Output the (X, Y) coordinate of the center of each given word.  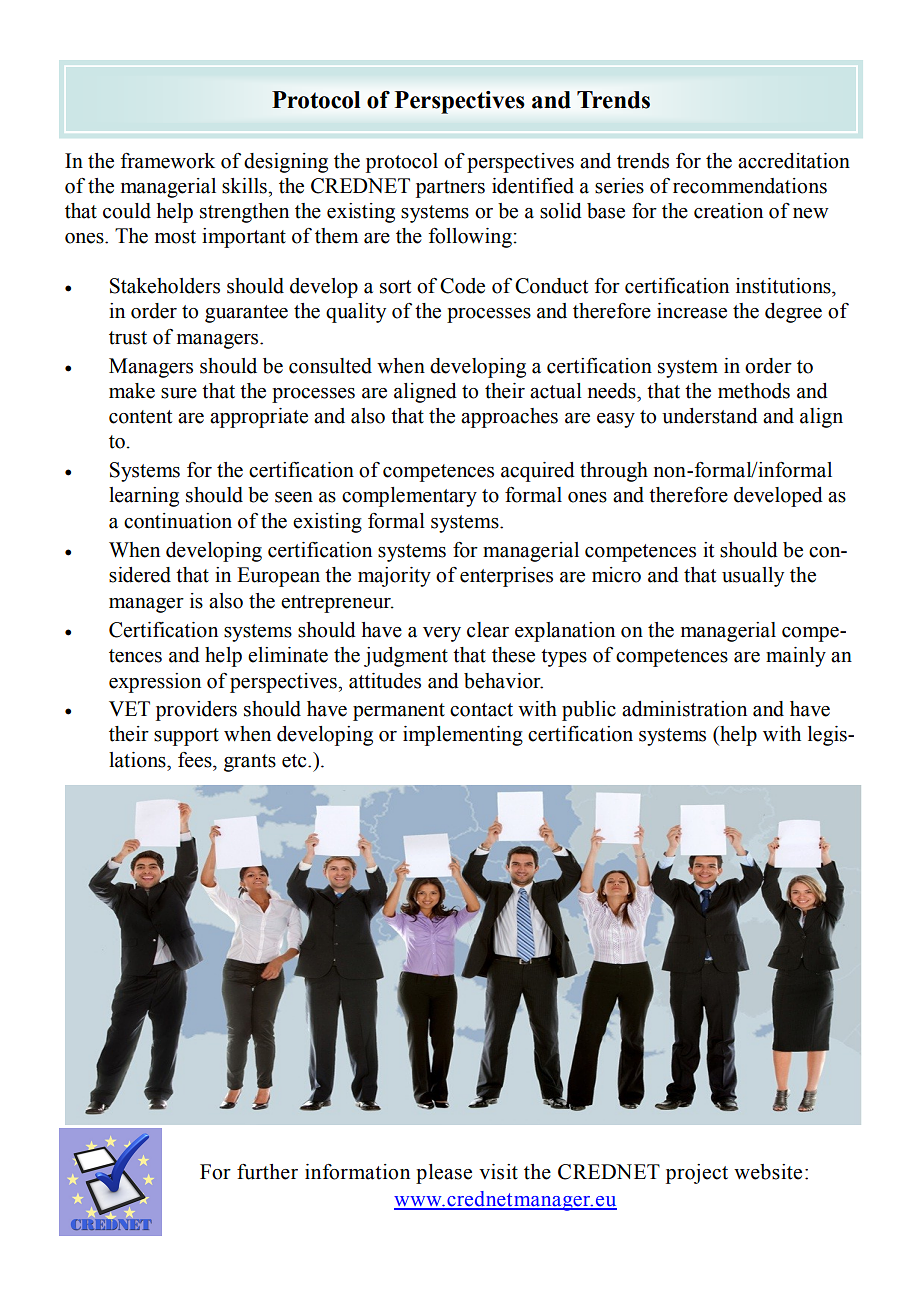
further (267, 1172)
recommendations (750, 186)
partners (450, 189)
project (697, 1174)
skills (245, 186)
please (444, 1174)
